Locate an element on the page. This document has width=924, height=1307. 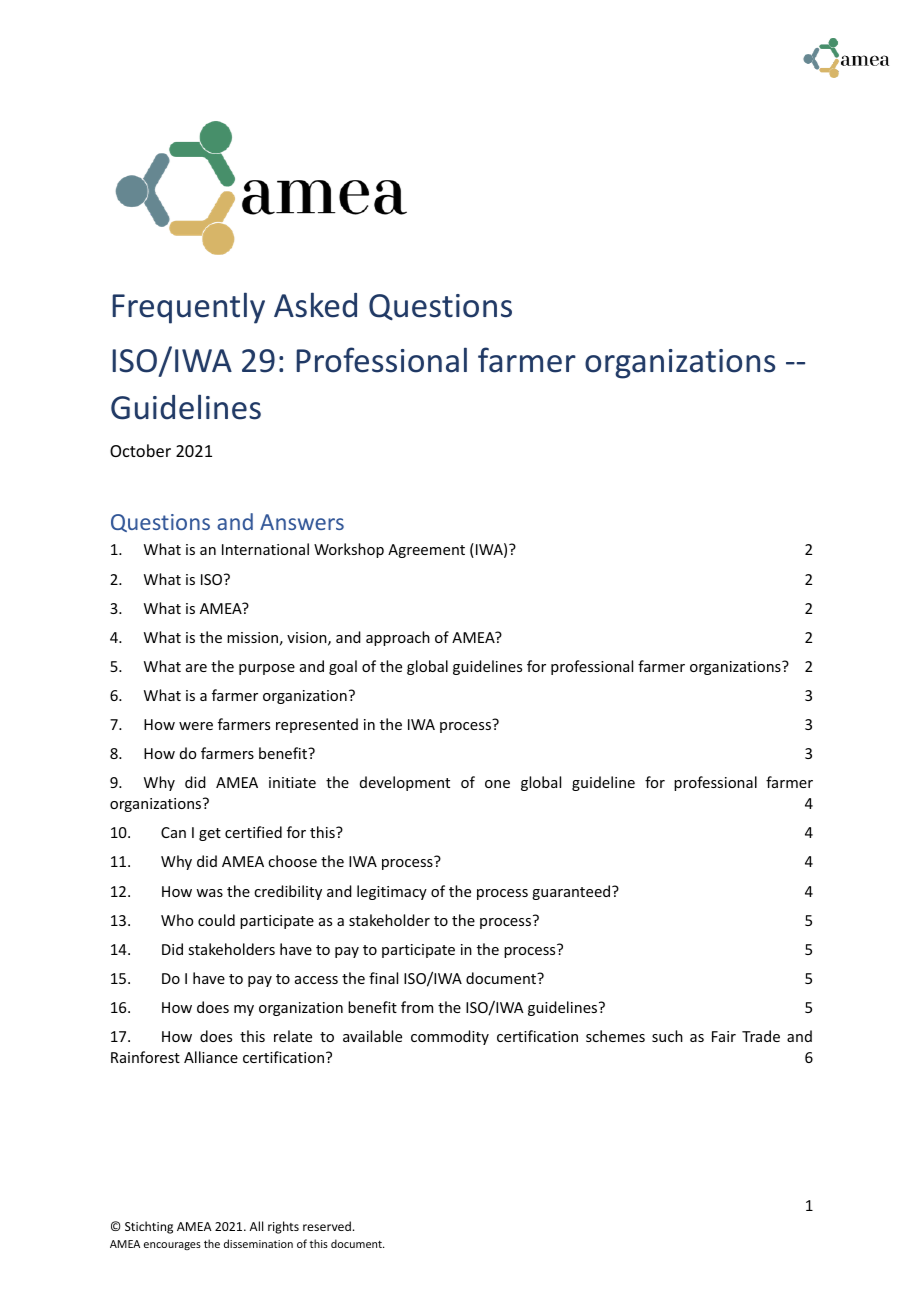
could is located at coordinates (216, 920).
